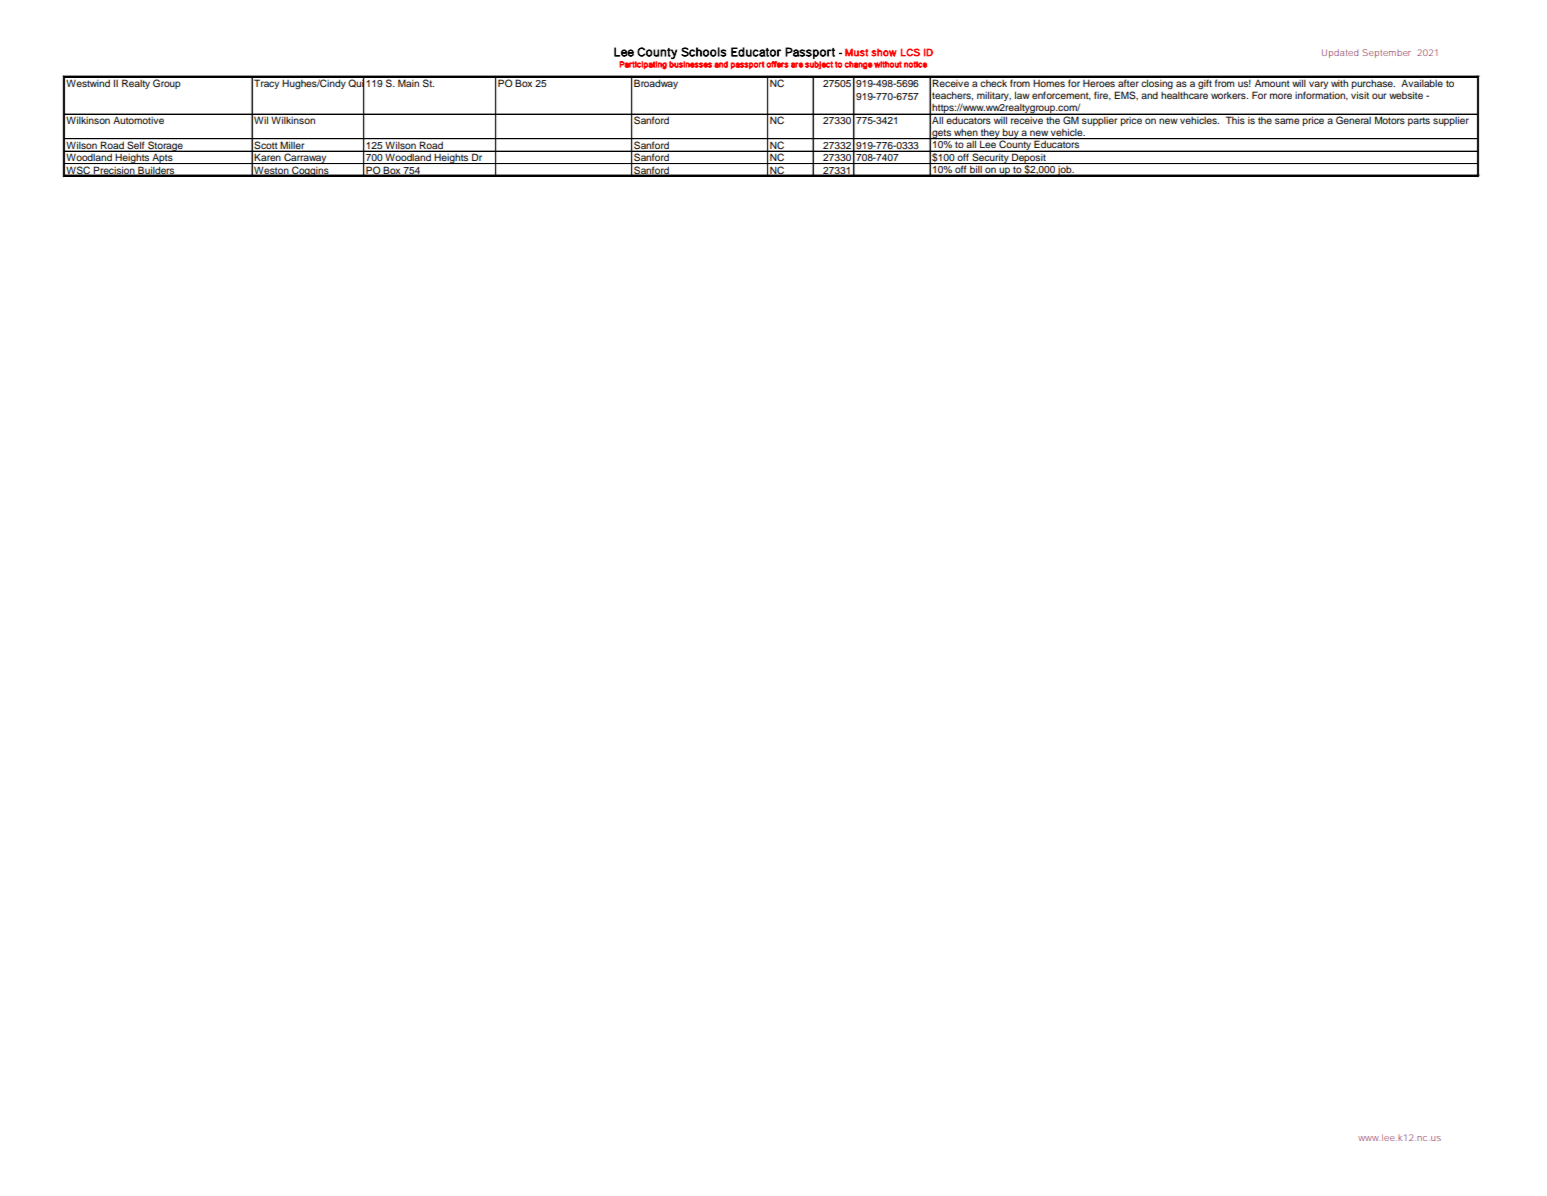  Describe the element at coordinates (1235, 119) in the page. I see `This` at that location.
